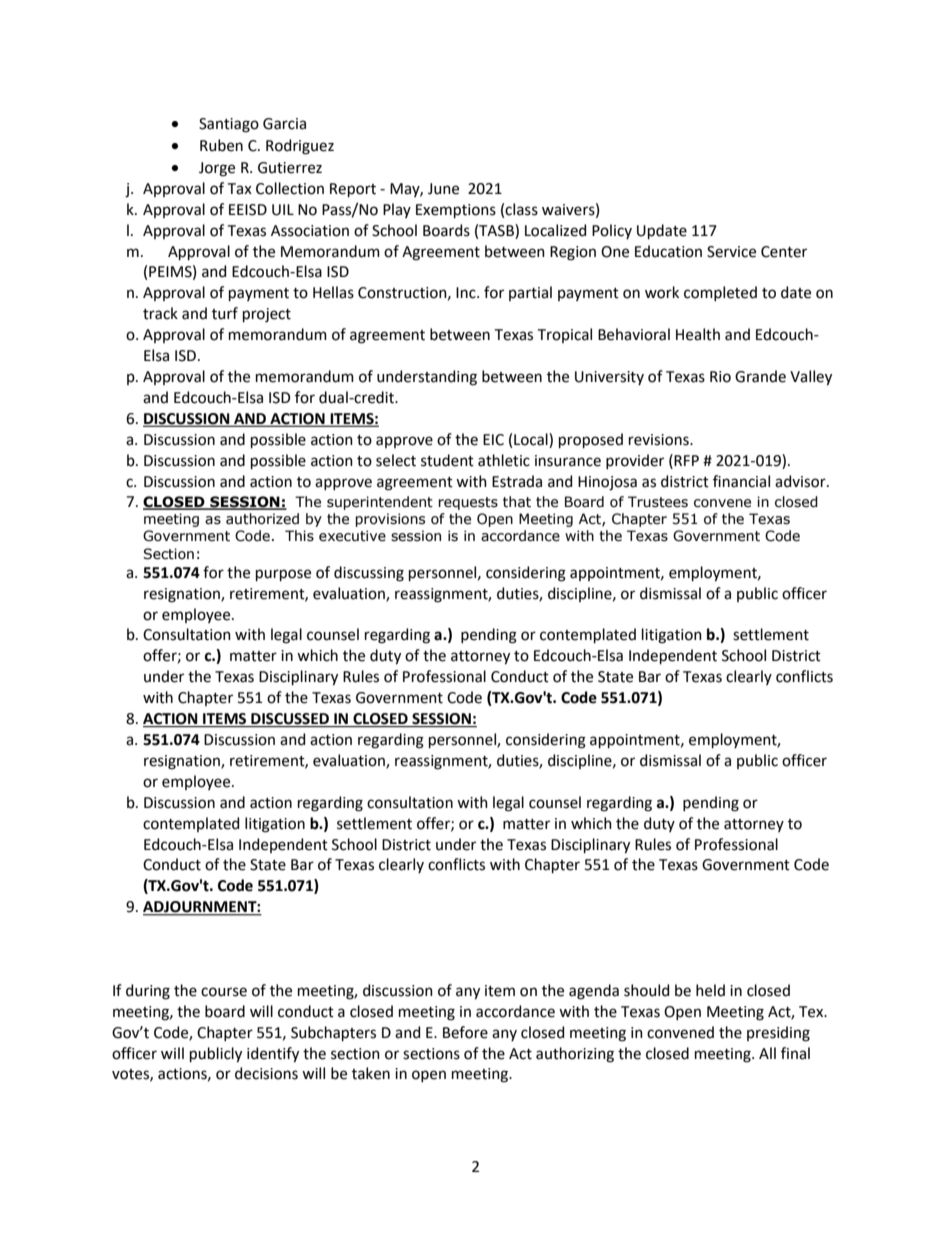 The image size is (952, 1233). Describe the element at coordinates (290, 720) in the image. I see `DISCUSSED` at that location.
